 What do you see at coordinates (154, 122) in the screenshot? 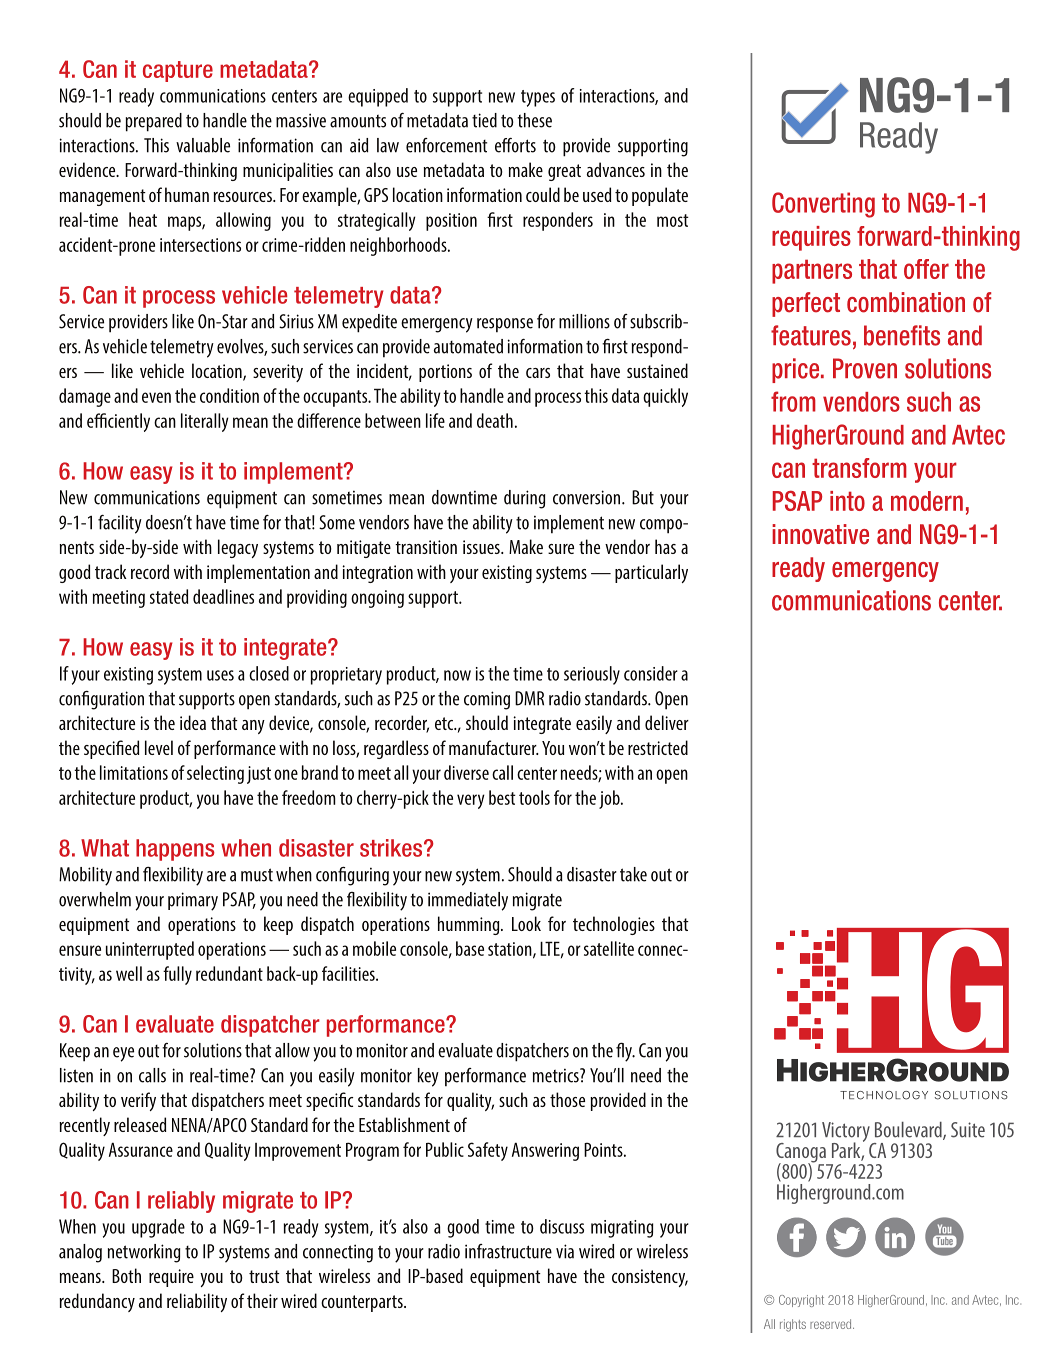
I see `prepared` at bounding box center [154, 122].
